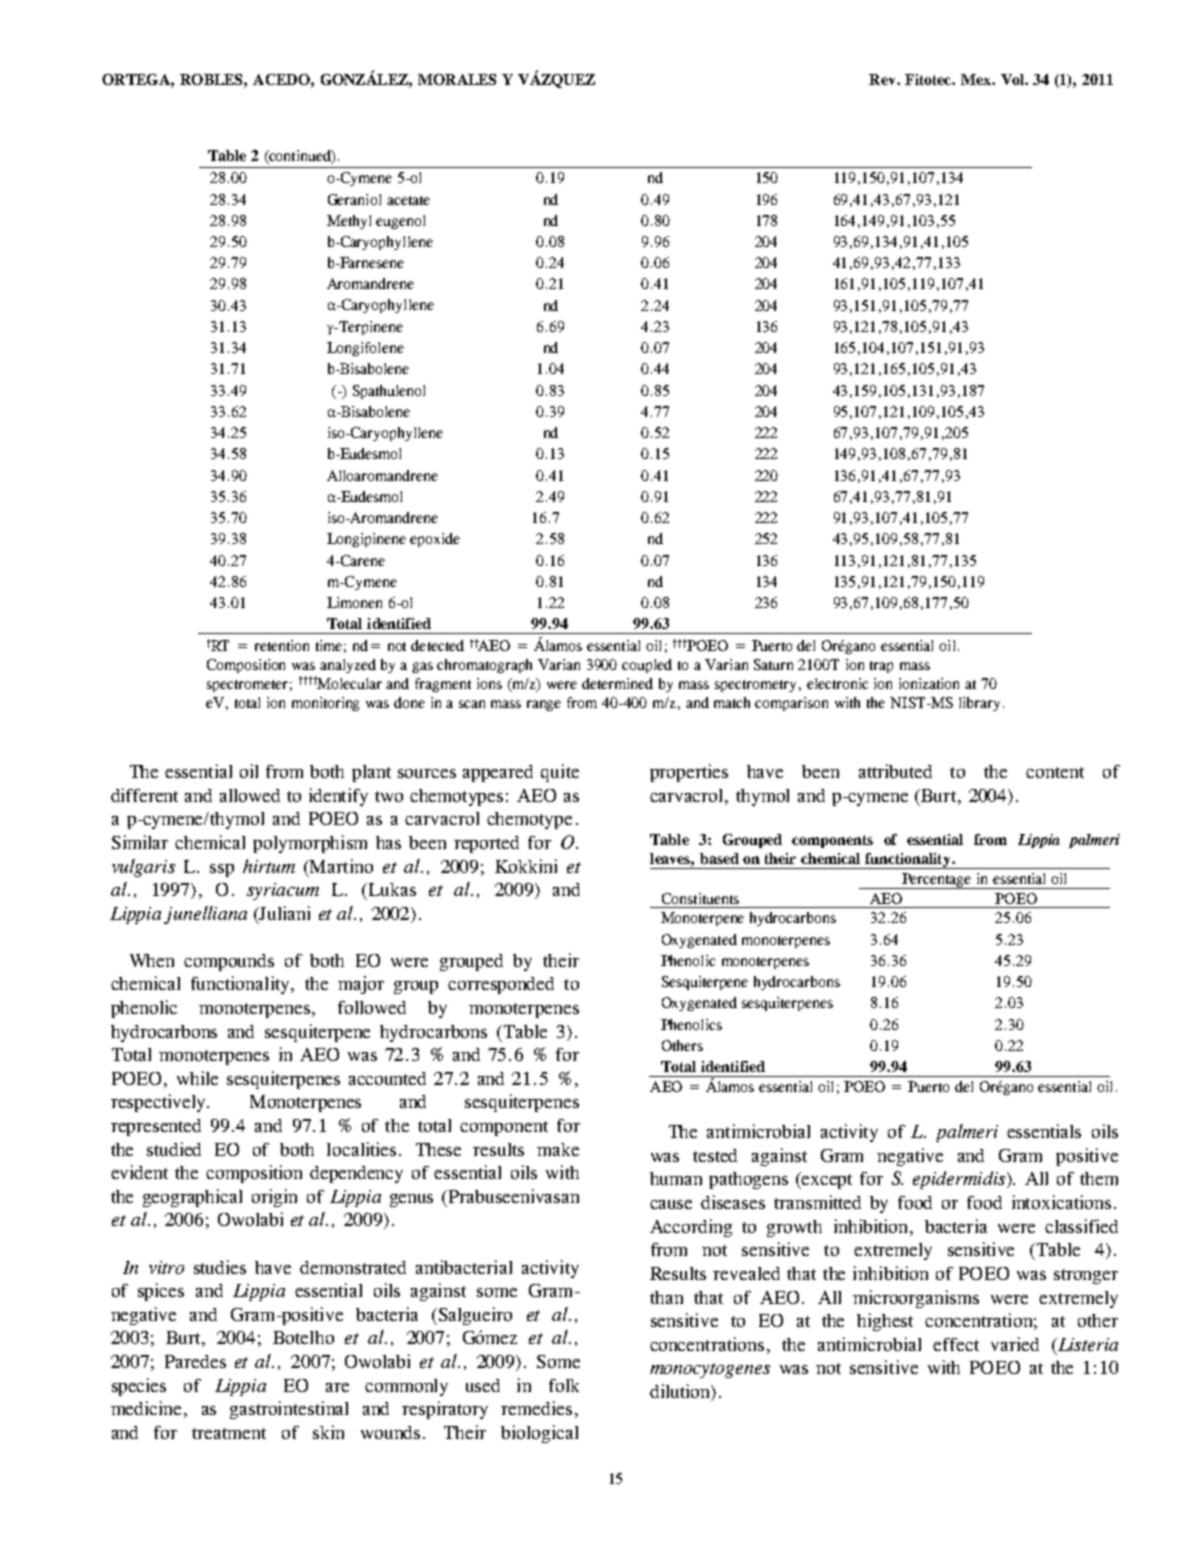  What do you see at coordinates (408, 200) in the document?
I see `acetate` at bounding box center [408, 200].
